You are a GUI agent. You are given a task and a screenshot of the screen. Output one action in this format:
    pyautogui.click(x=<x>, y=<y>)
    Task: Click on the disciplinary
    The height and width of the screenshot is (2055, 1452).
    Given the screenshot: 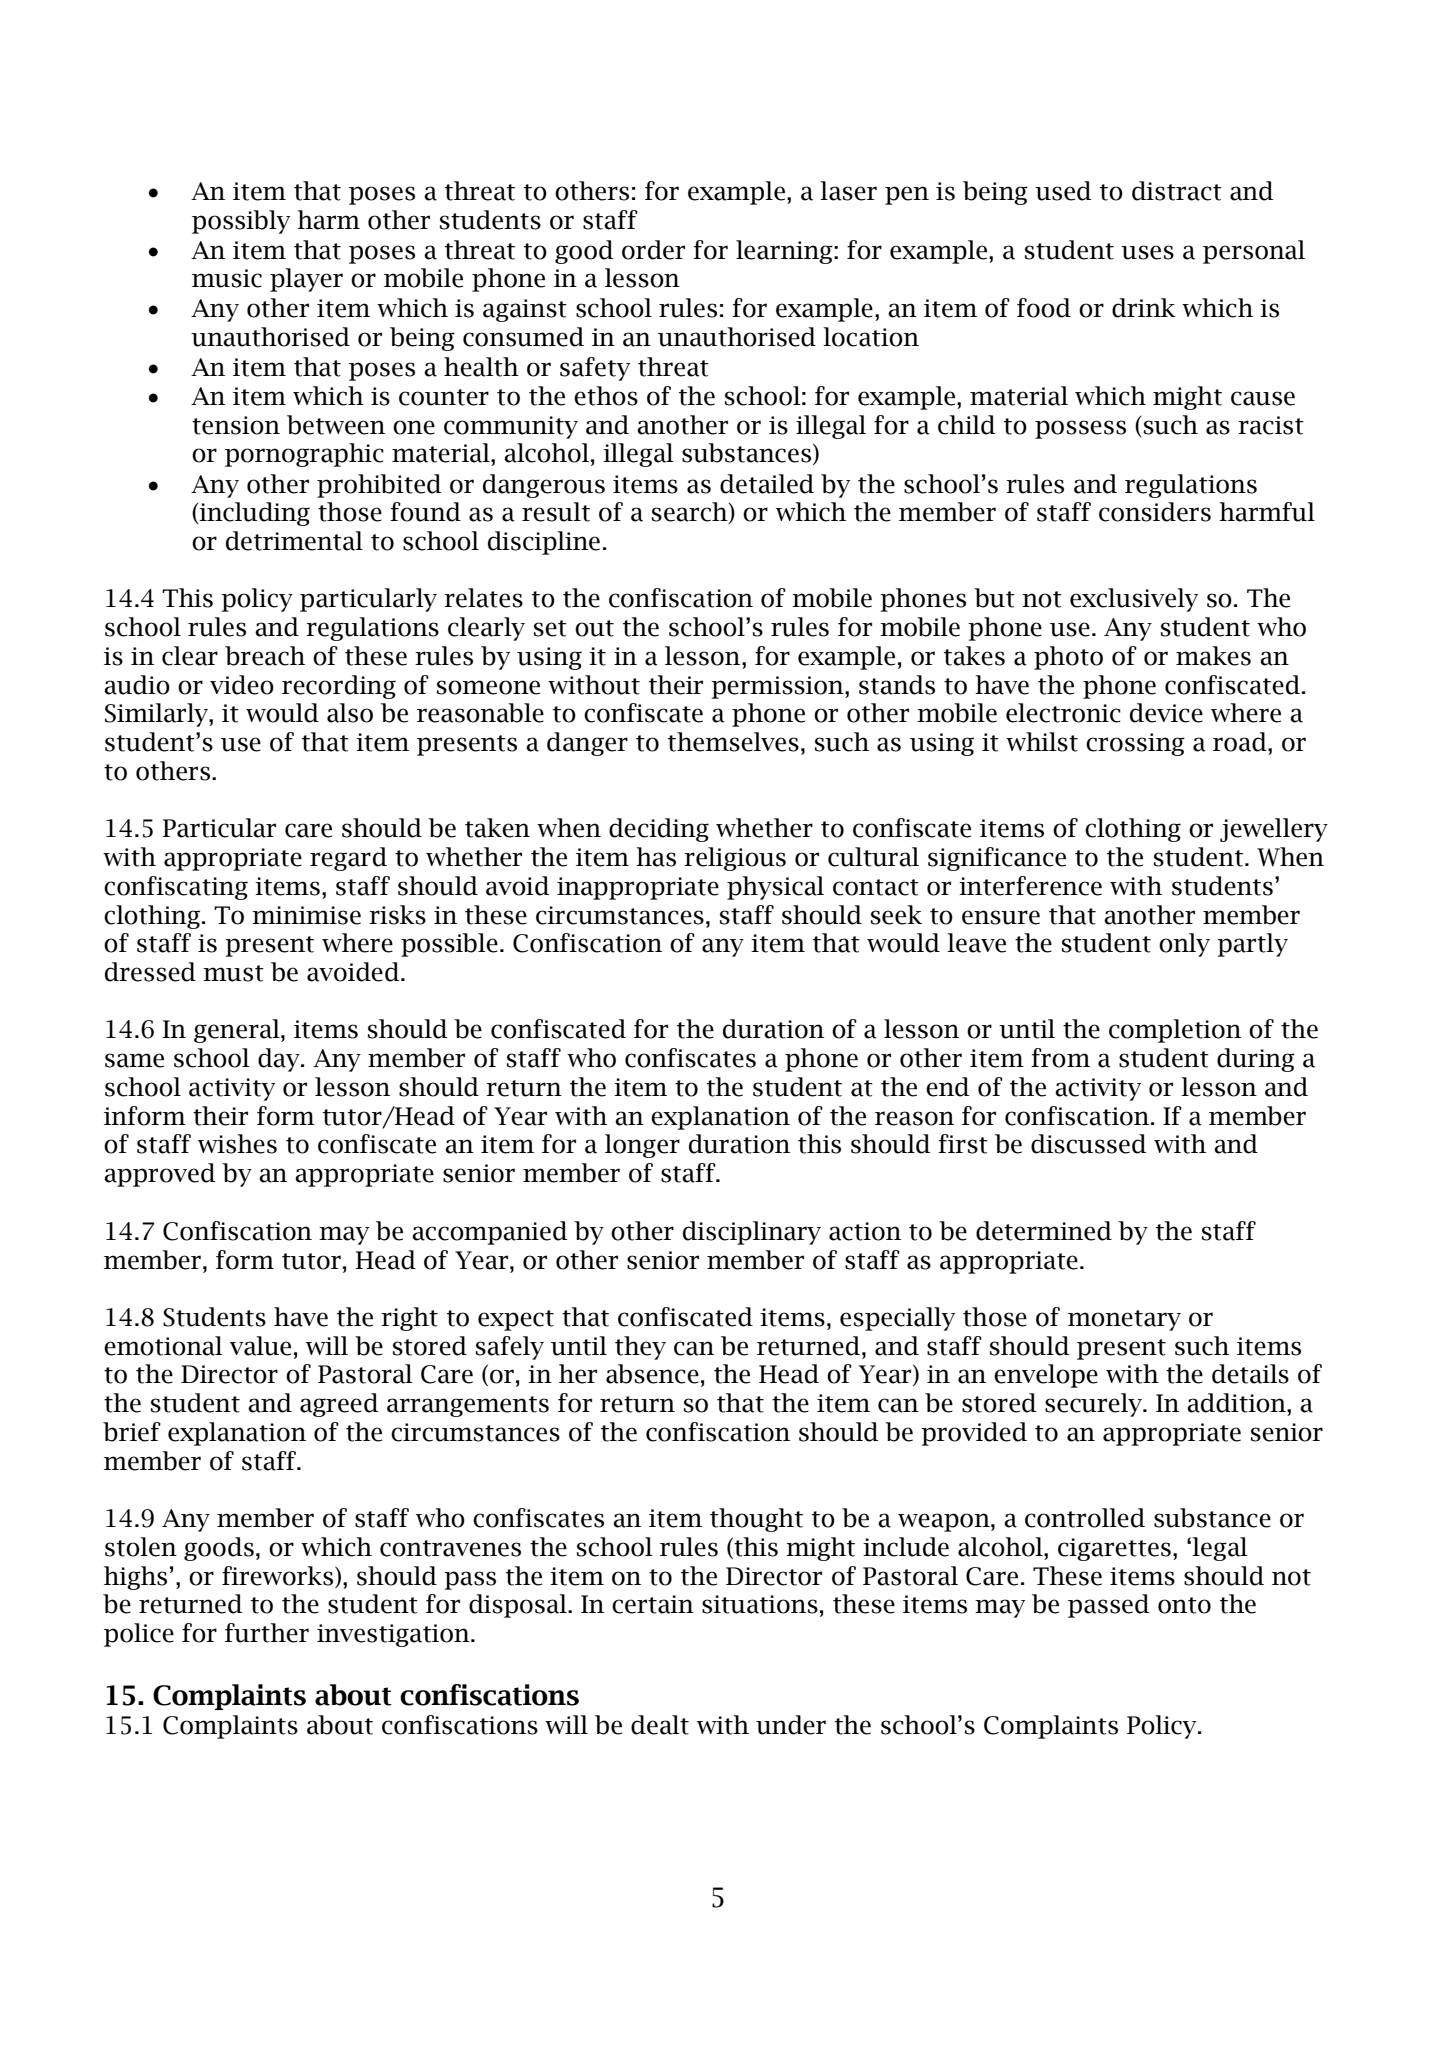 What is the action you would take?
    pyautogui.click(x=752, y=1233)
